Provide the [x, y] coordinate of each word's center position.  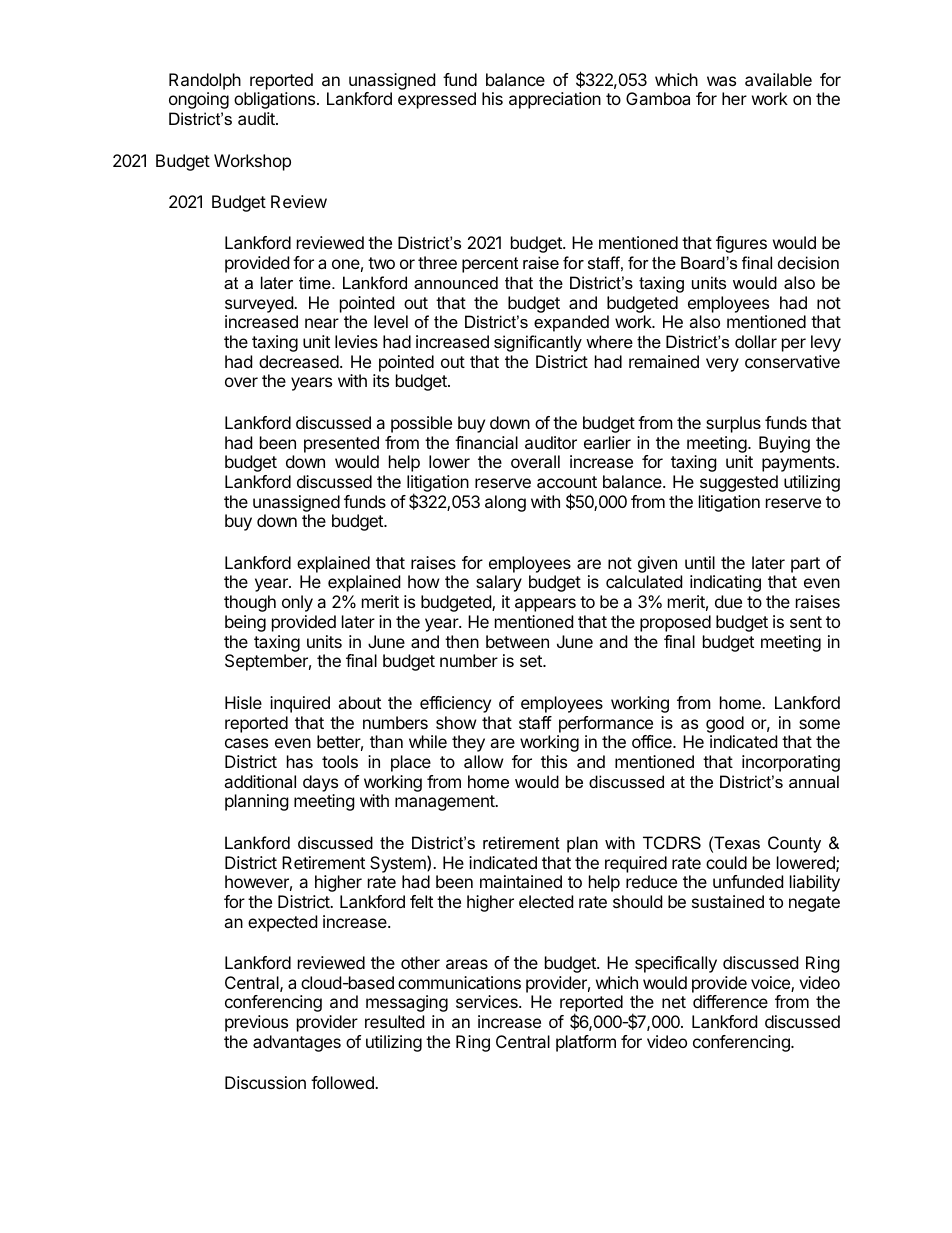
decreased [299, 361]
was [721, 81]
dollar [756, 341]
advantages [297, 1043]
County [794, 844]
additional [260, 781]
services [488, 1001]
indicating [725, 583]
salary [499, 583]
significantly [538, 343]
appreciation [555, 100]
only [297, 603]
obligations [276, 100]
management [445, 803]
